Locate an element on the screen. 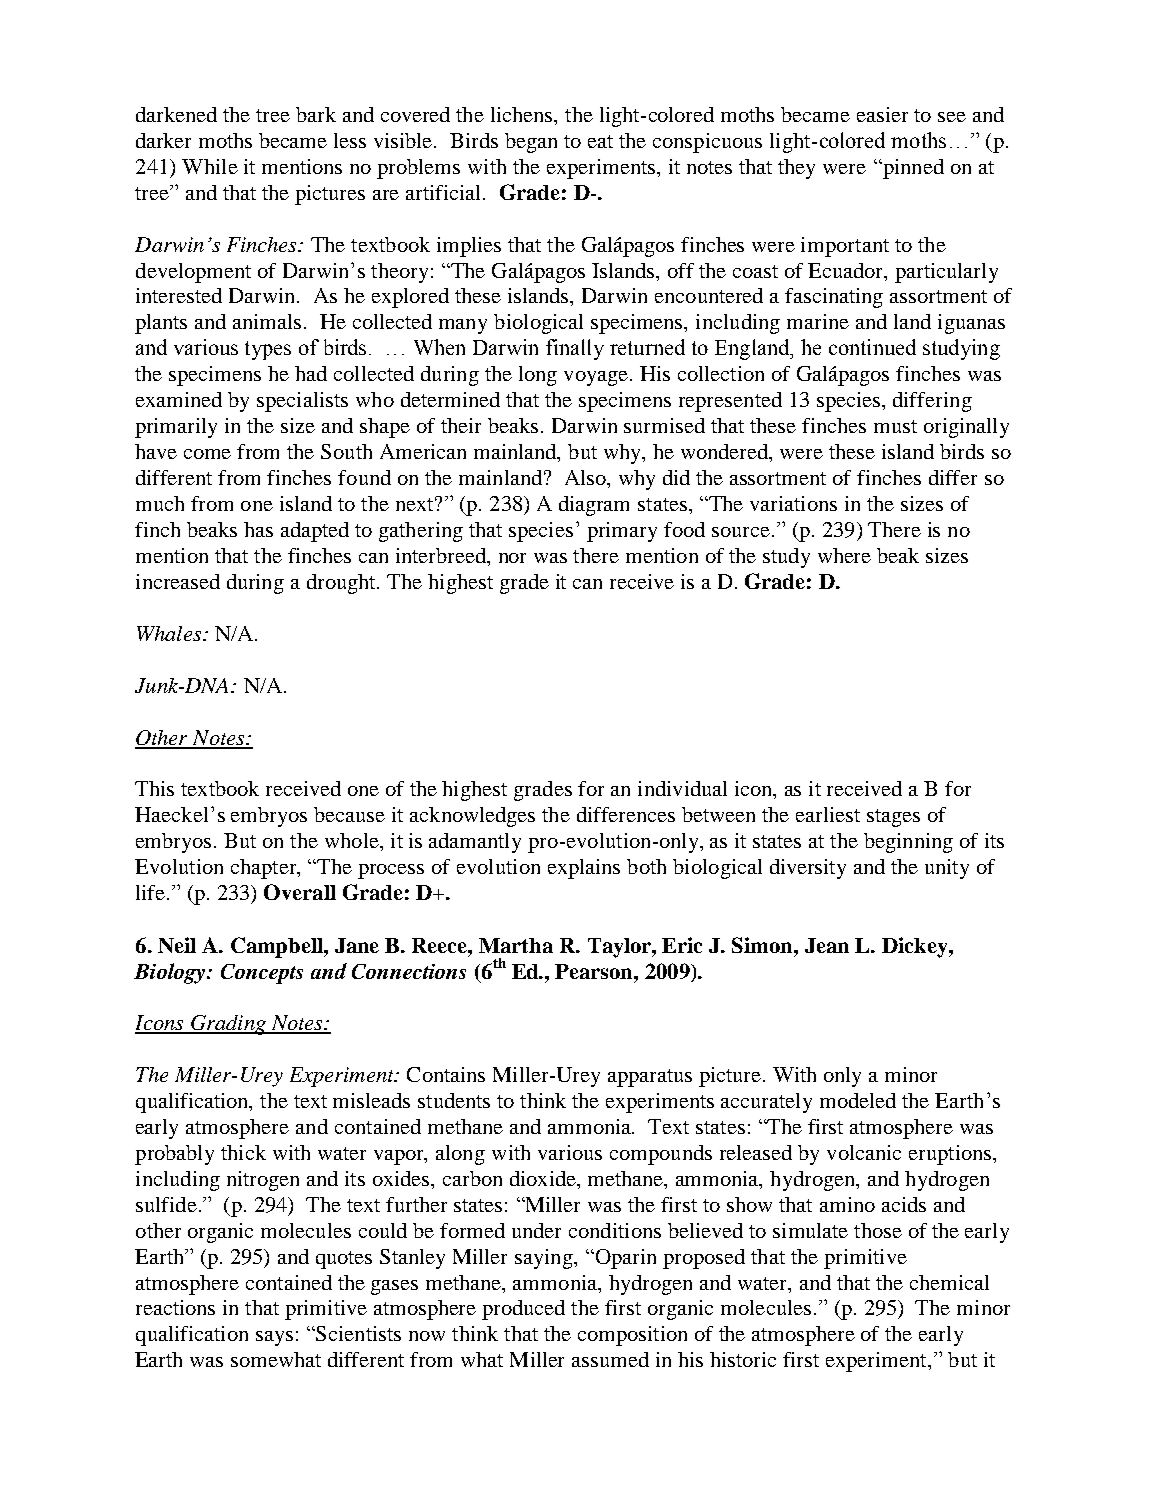  began is located at coordinates (531, 143).
